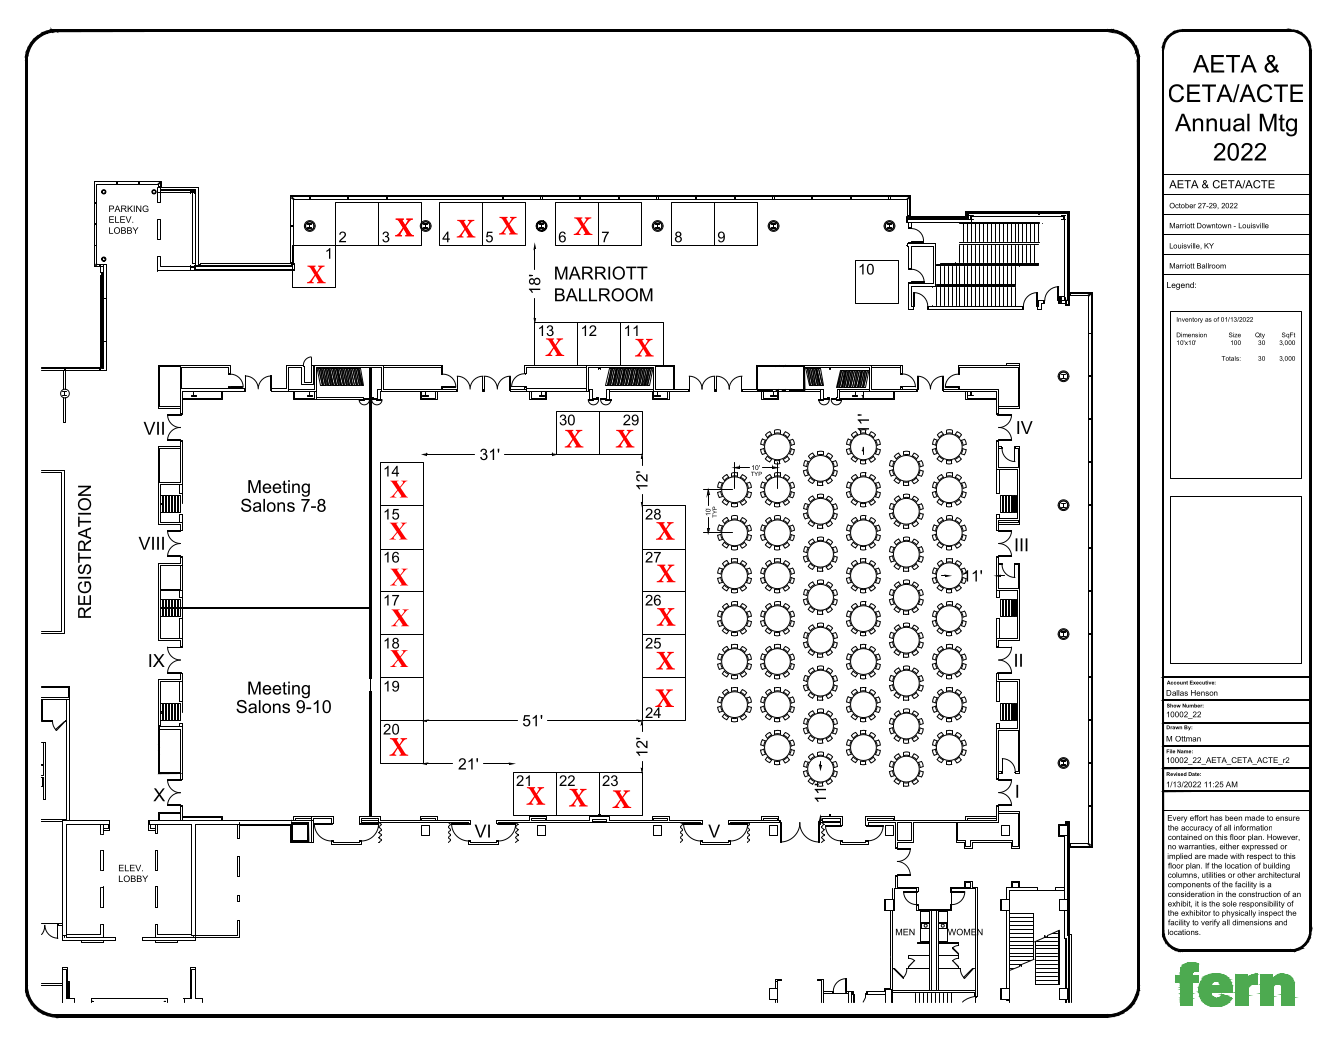 Image resolution: width=1342 pixels, height=1037 pixels. I want to click on Dallas, so click(1177, 693).
